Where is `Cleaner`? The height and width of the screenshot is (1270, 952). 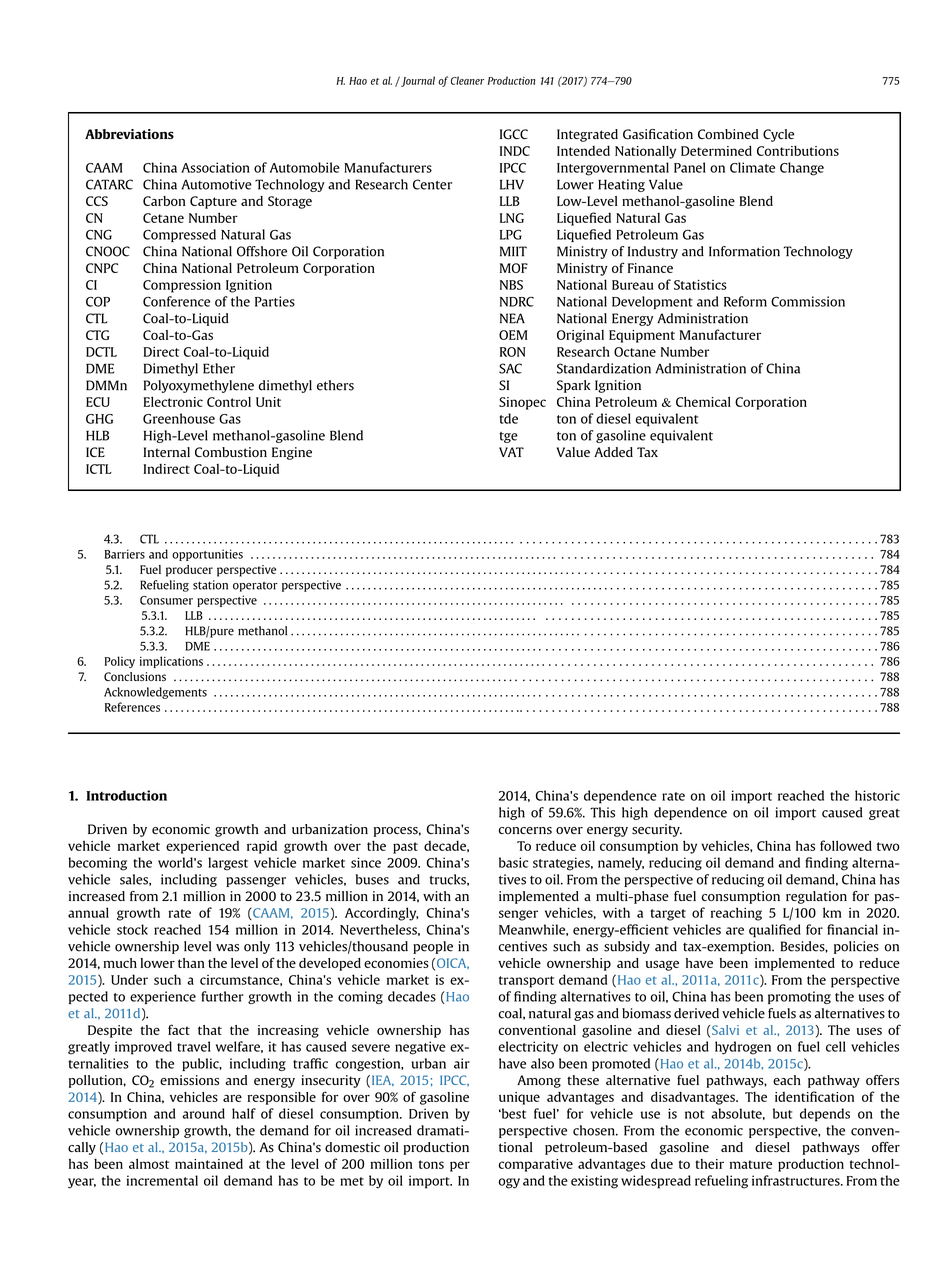
Cleaner is located at coordinates (467, 80).
